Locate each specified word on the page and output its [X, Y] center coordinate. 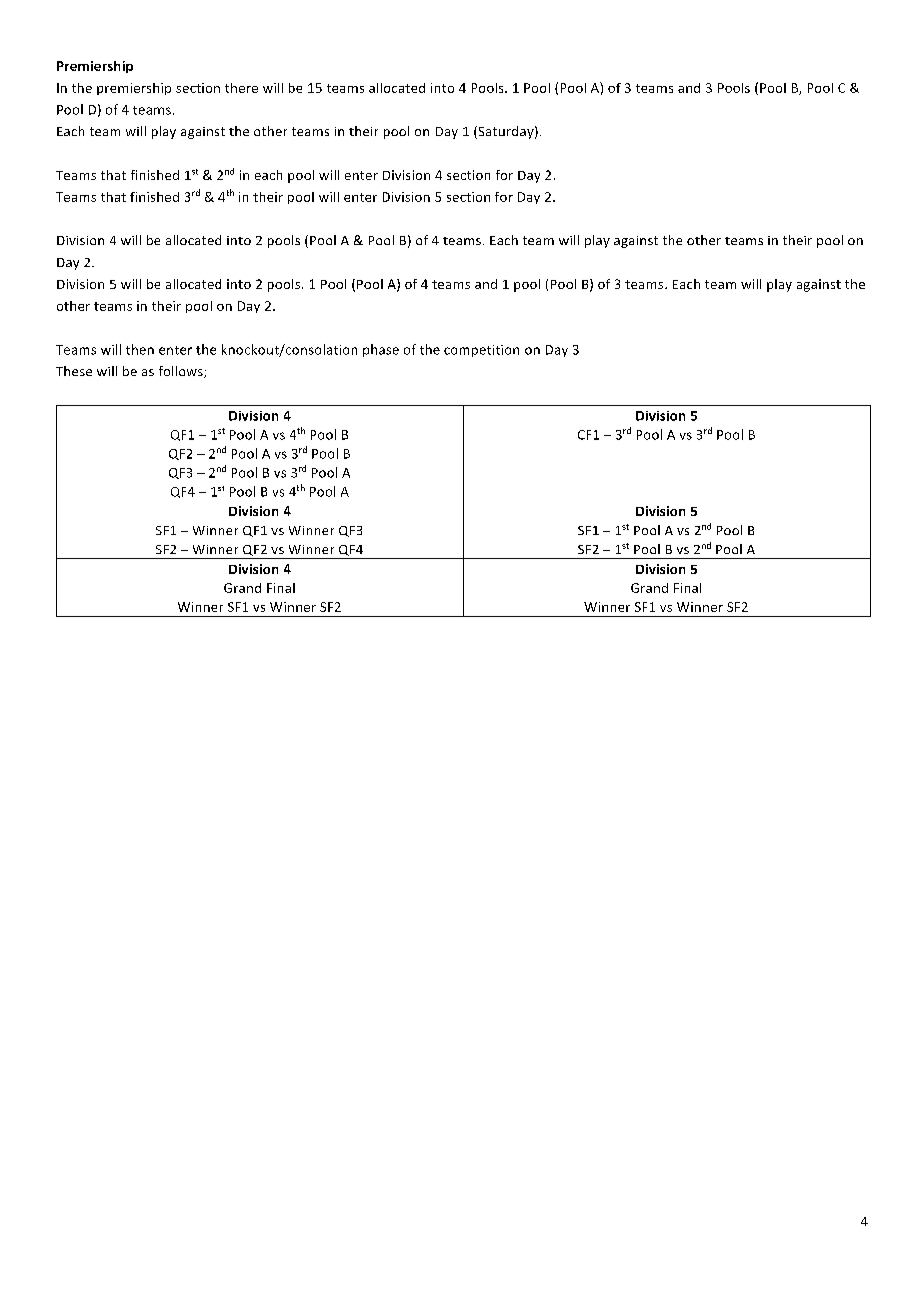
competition [481, 351]
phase [381, 350]
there [241, 88]
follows [182, 372]
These [74, 371]
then [140, 349]
